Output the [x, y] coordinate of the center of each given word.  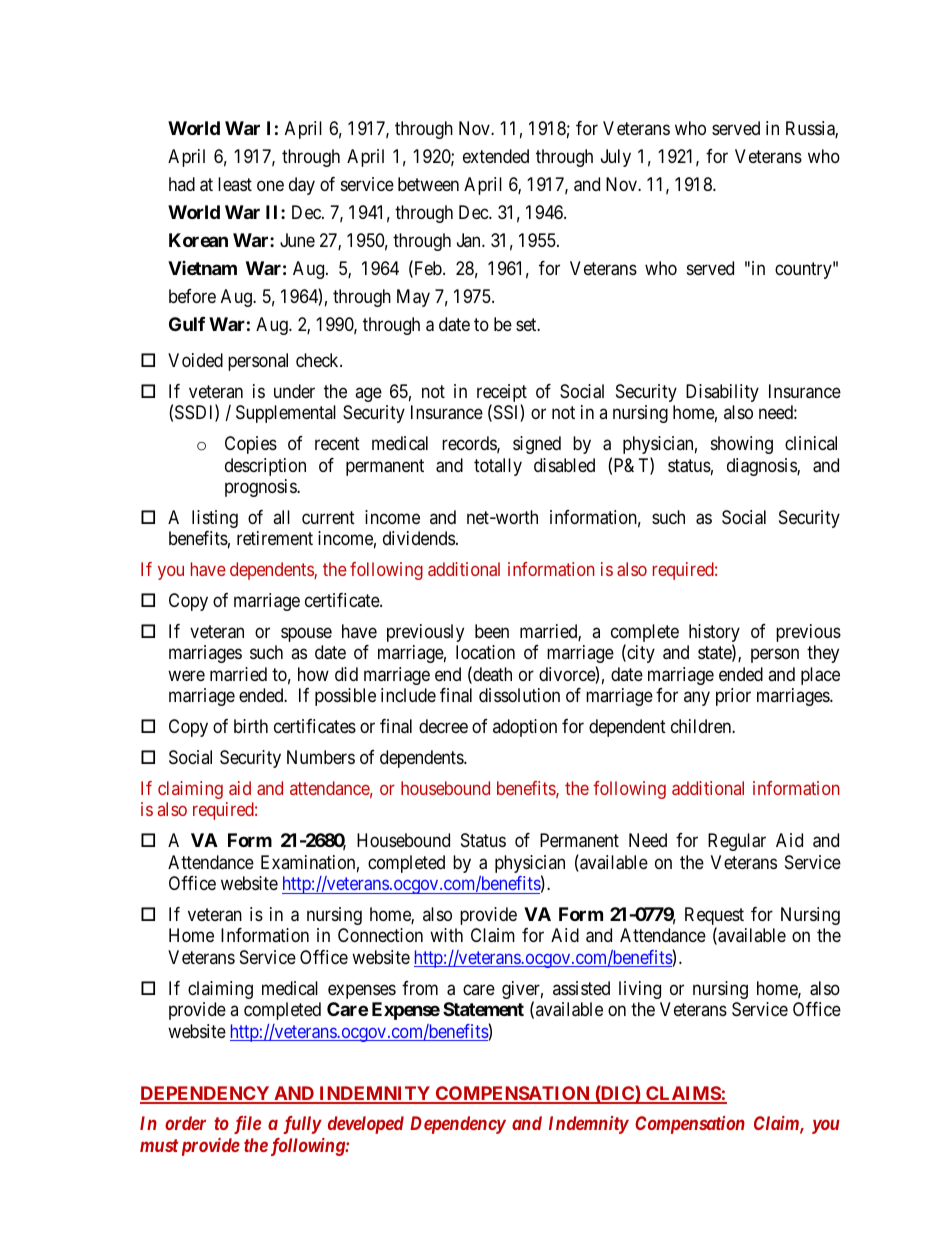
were [186, 675]
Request [714, 917]
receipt [502, 394]
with [446, 935]
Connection [380, 935]
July [616, 158]
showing [742, 445]
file [247, 1125]
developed [366, 1125]
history [714, 634]
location [485, 652]
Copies [251, 445]
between [428, 184]
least [235, 184]
